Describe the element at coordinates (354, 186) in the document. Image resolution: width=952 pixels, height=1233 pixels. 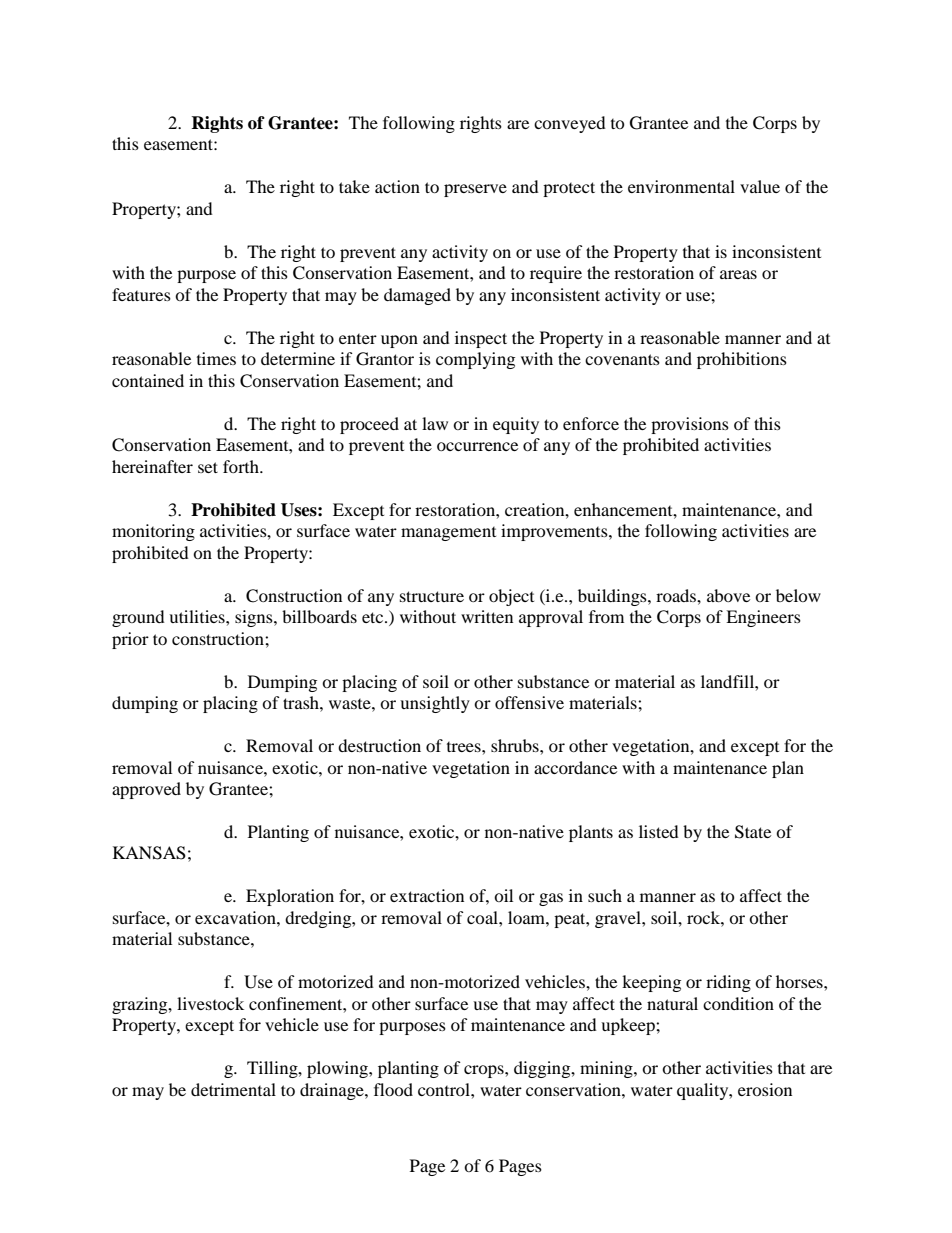
I see `take` at that location.
